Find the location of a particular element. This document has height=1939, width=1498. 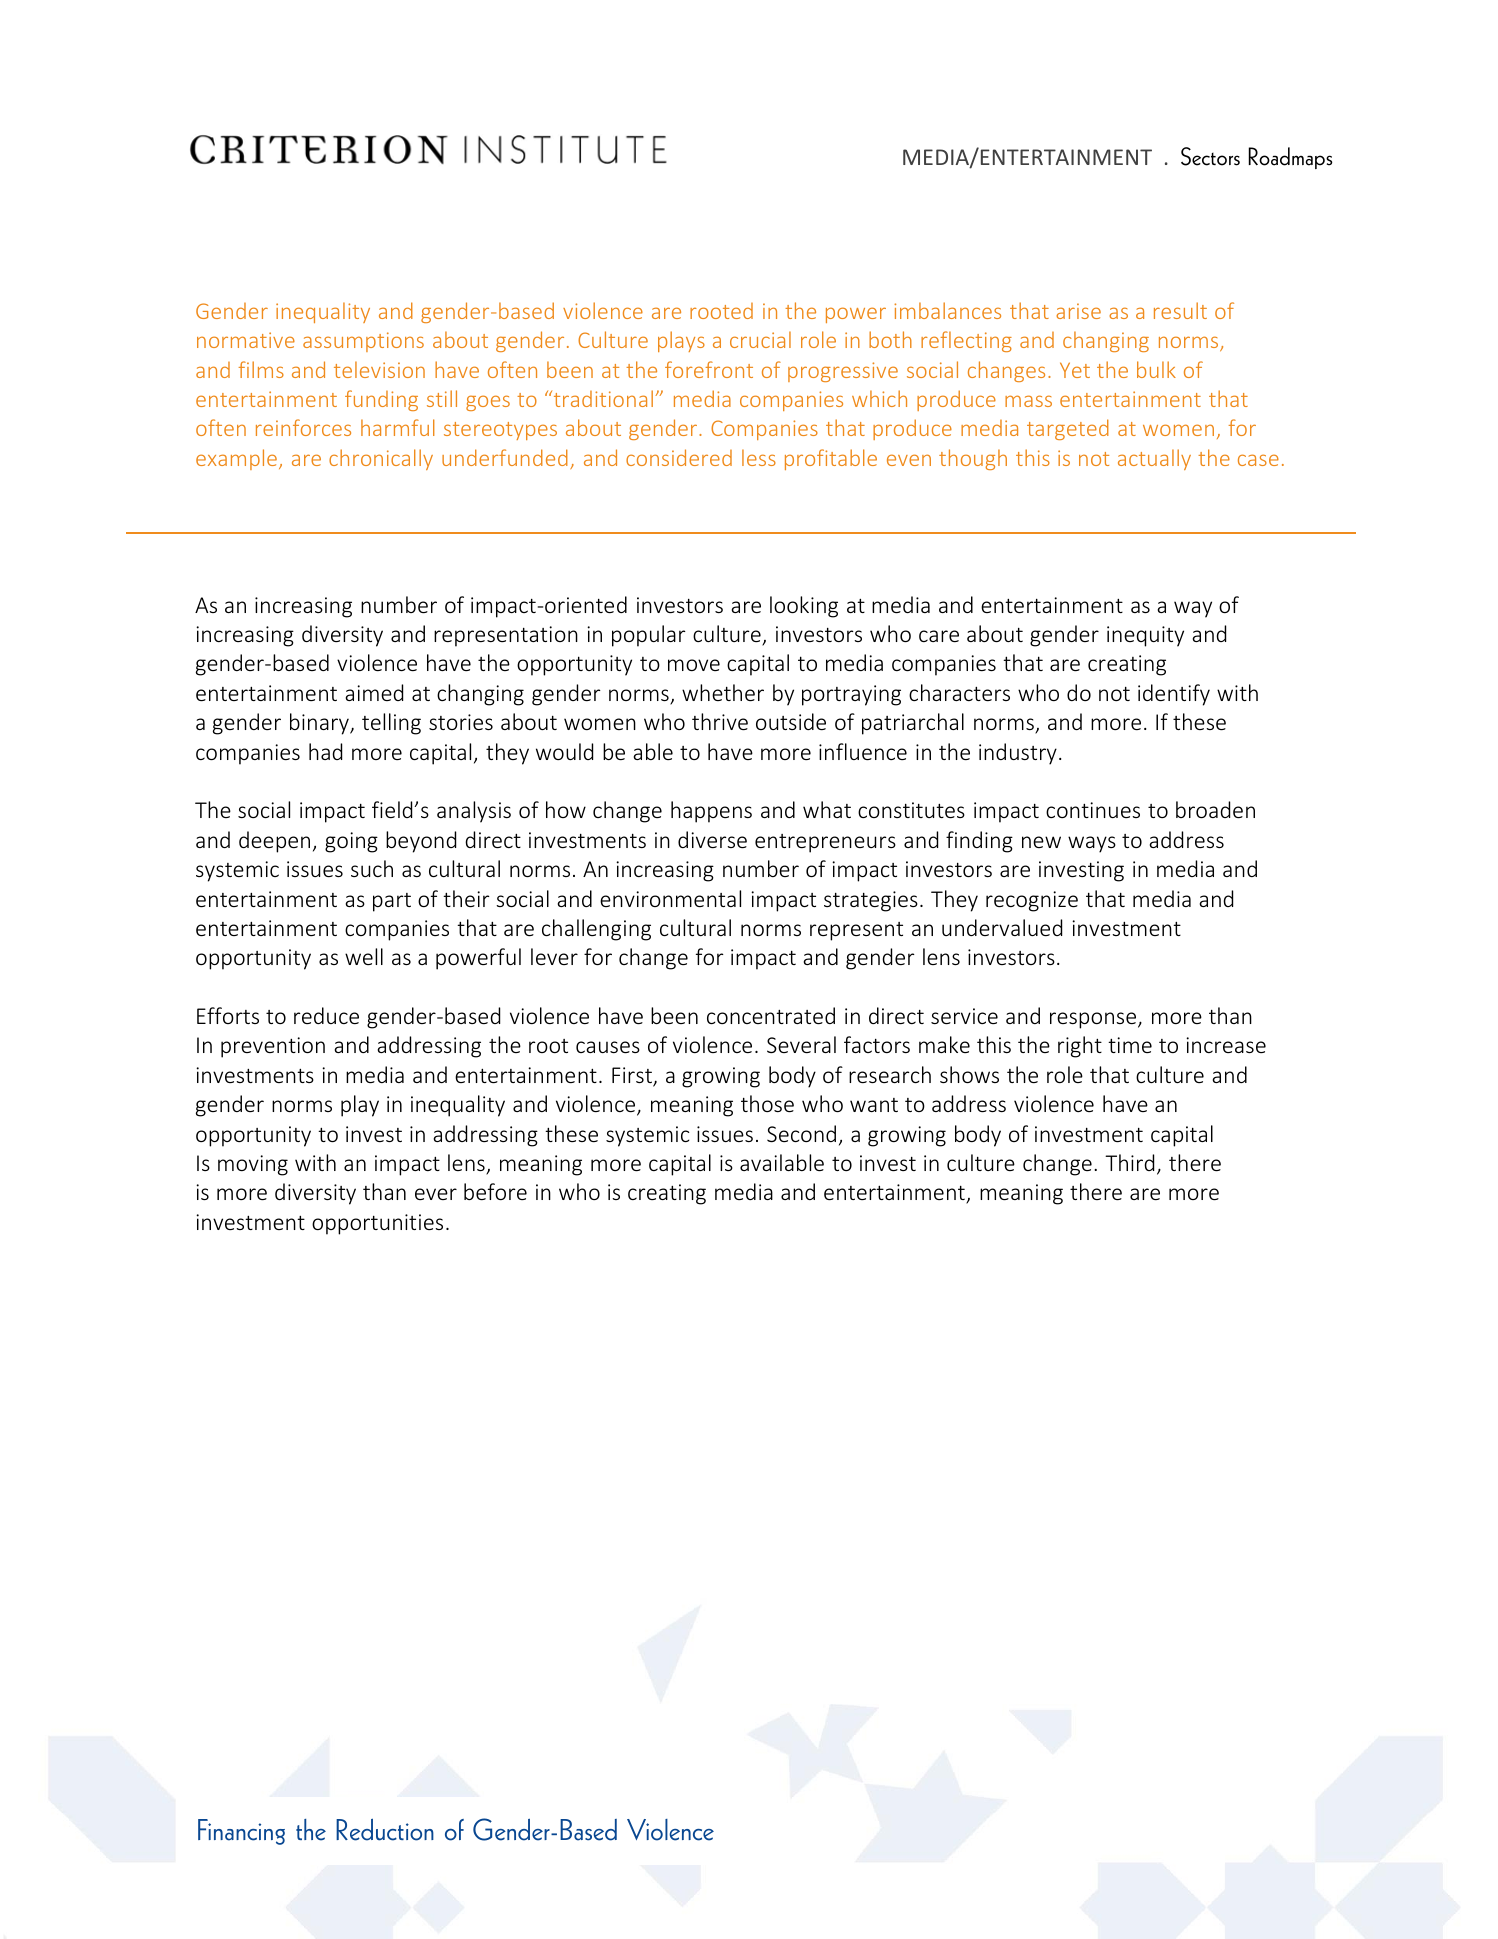

crucial is located at coordinates (760, 339).
